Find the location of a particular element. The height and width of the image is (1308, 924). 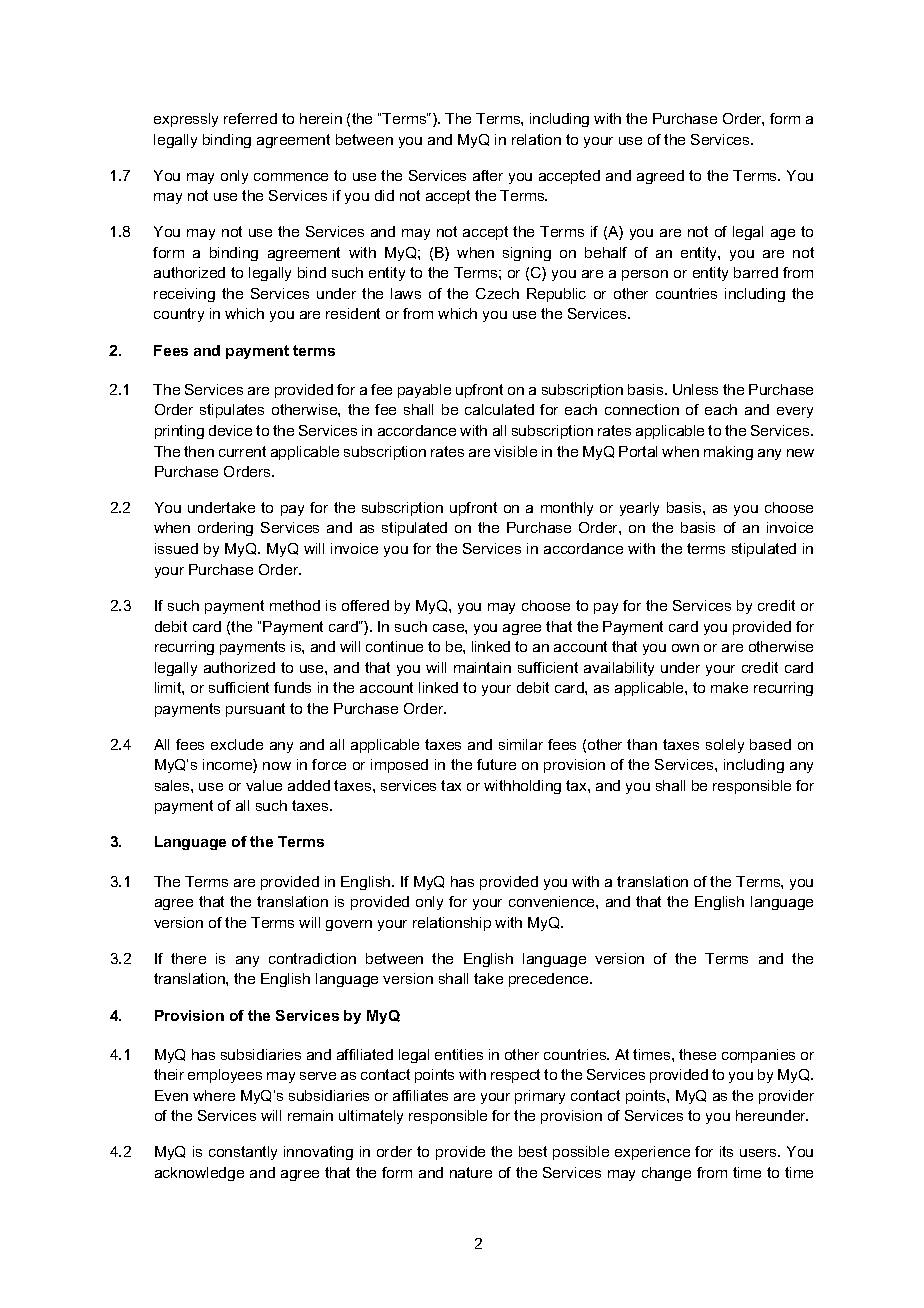

there is located at coordinates (188, 958).
